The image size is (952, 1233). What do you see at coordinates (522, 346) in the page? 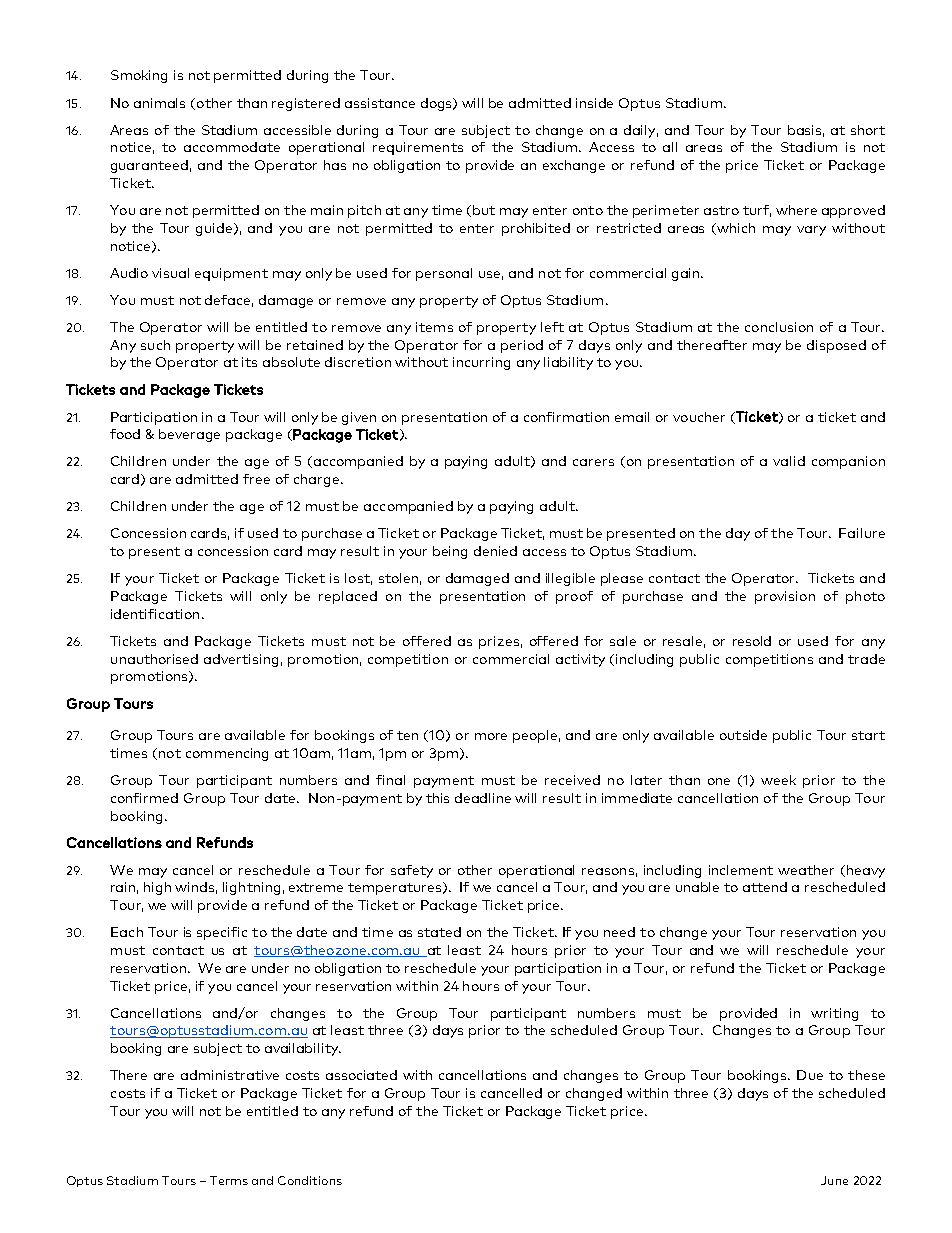
I see `period` at bounding box center [522, 346].
